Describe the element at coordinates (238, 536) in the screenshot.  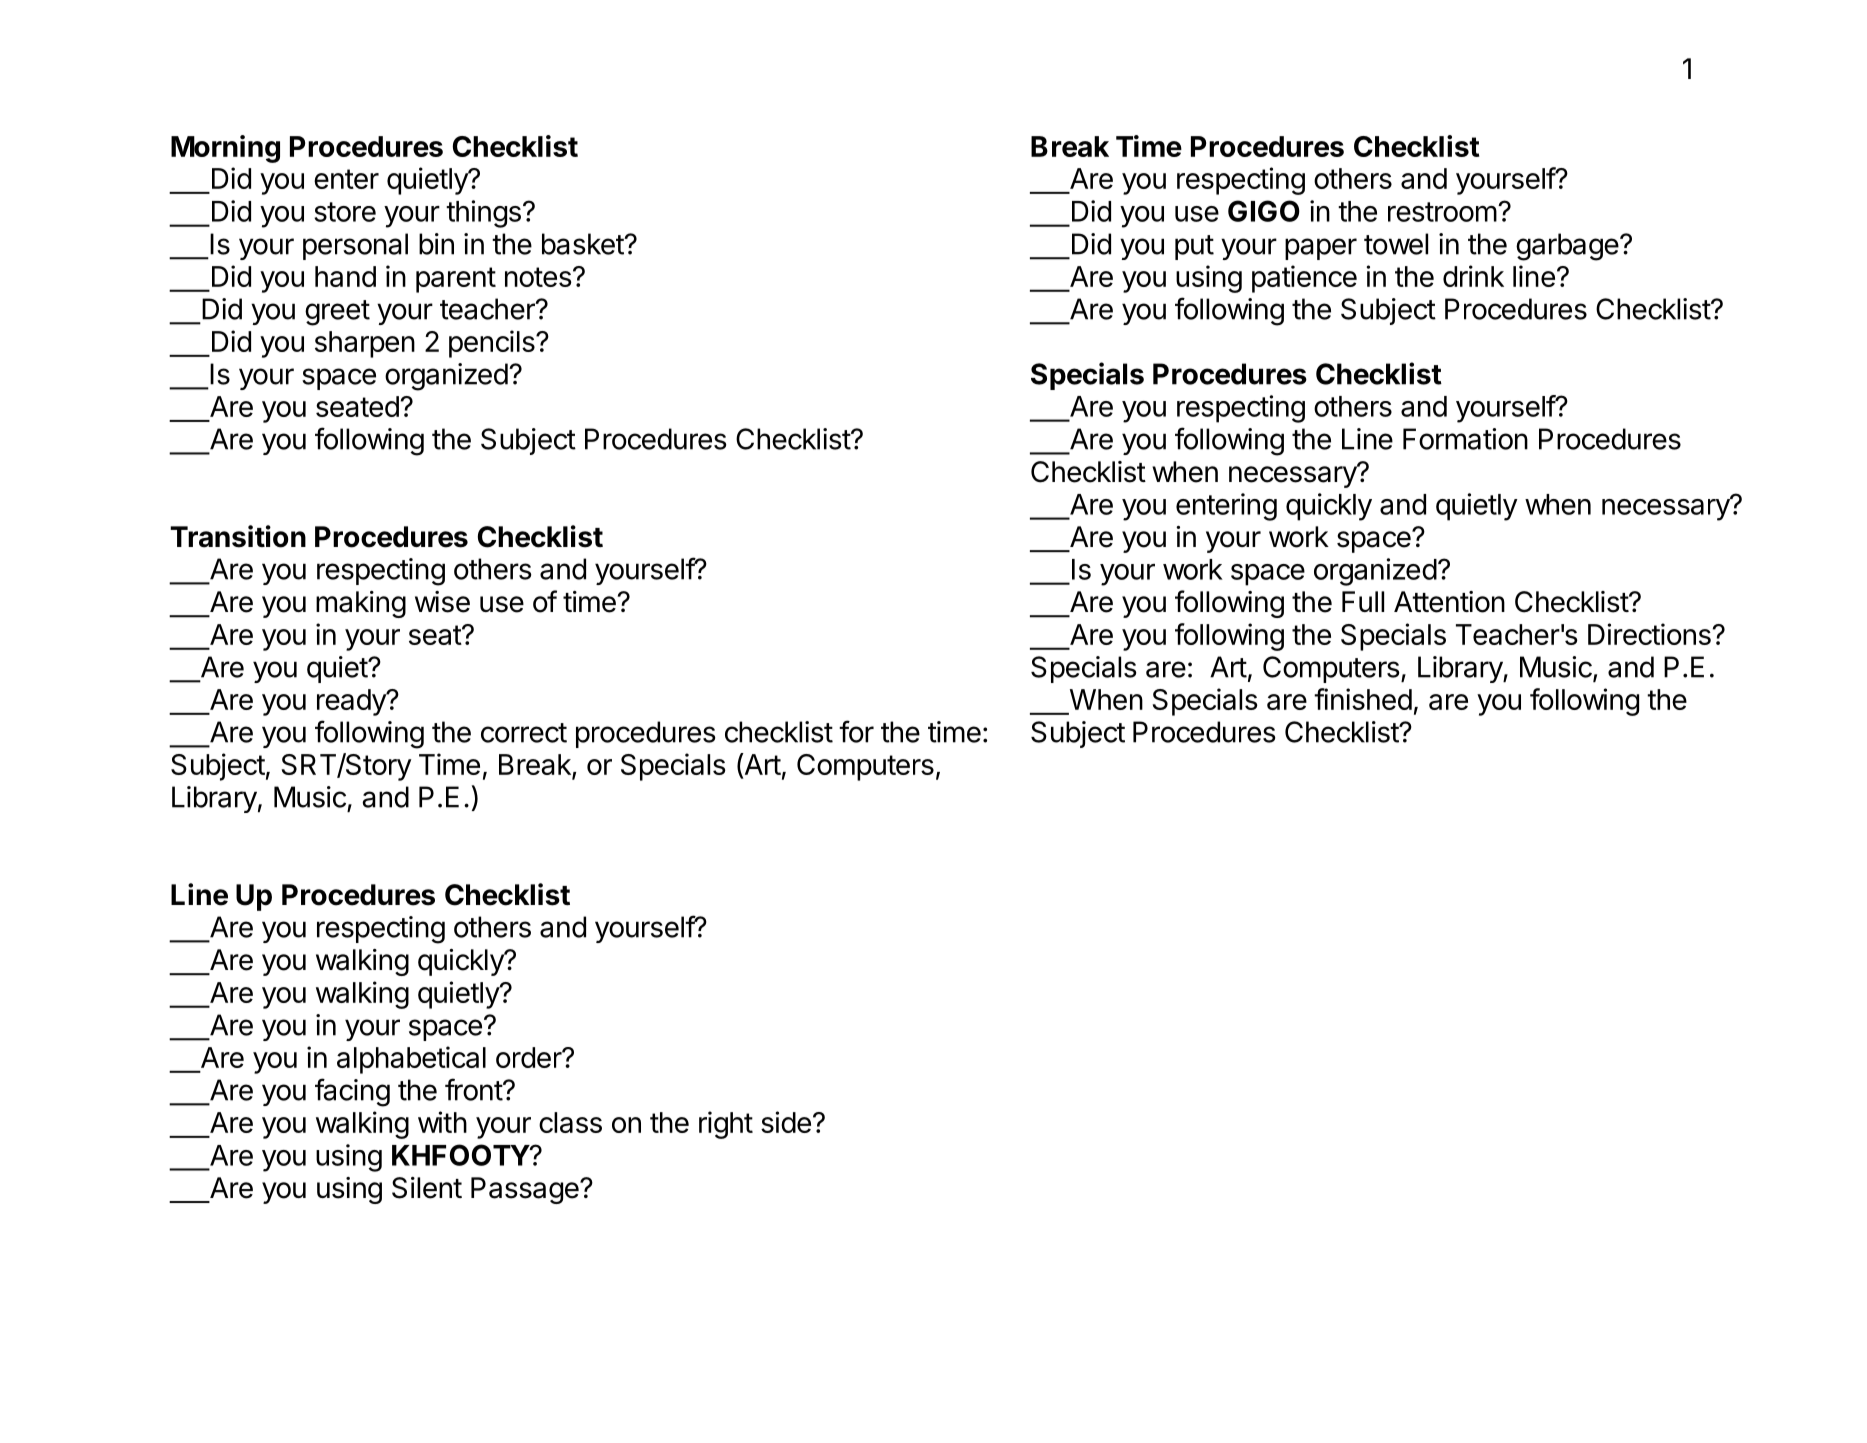
I see `Transition` at that location.
